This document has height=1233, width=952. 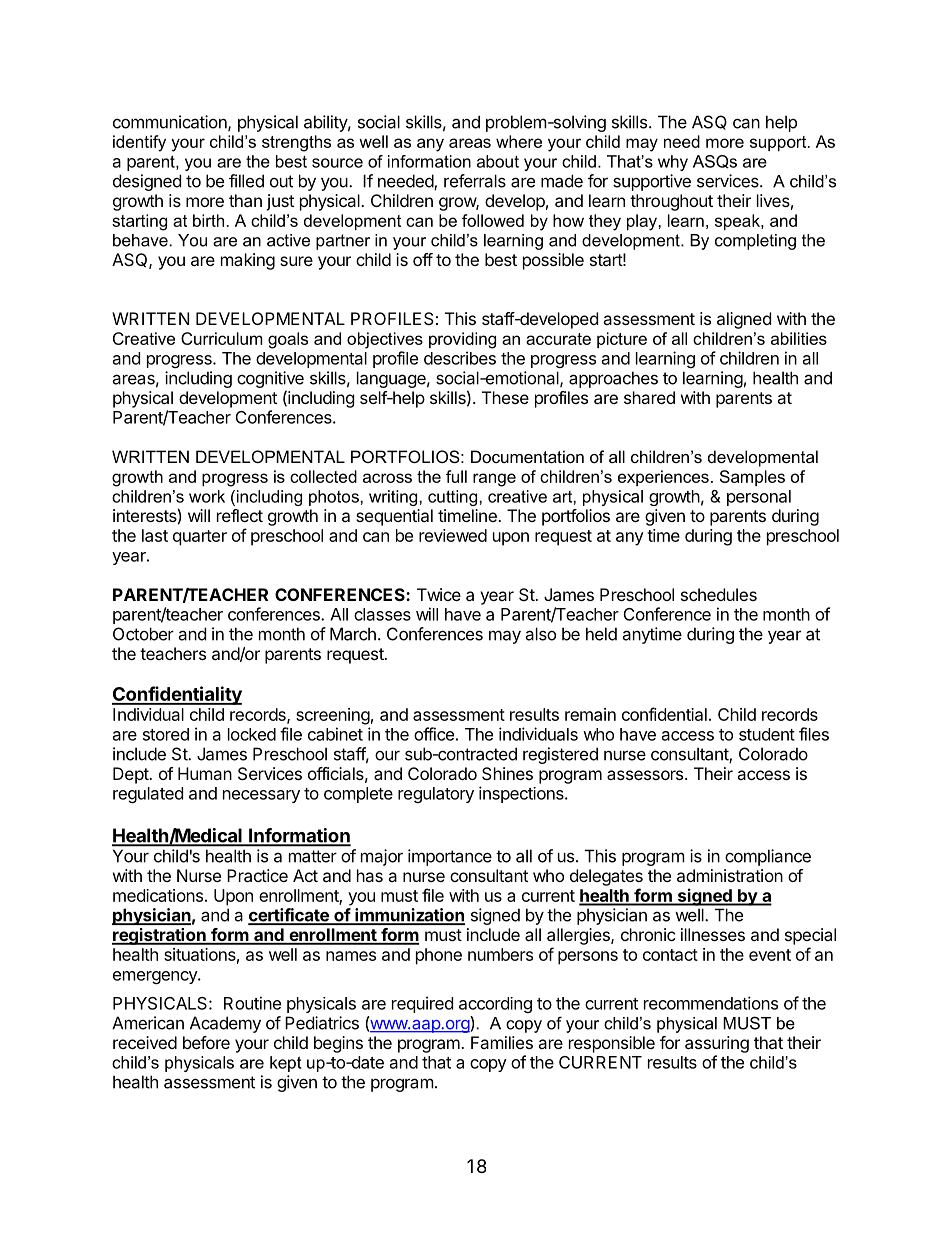 I want to click on why, so click(x=673, y=163).
